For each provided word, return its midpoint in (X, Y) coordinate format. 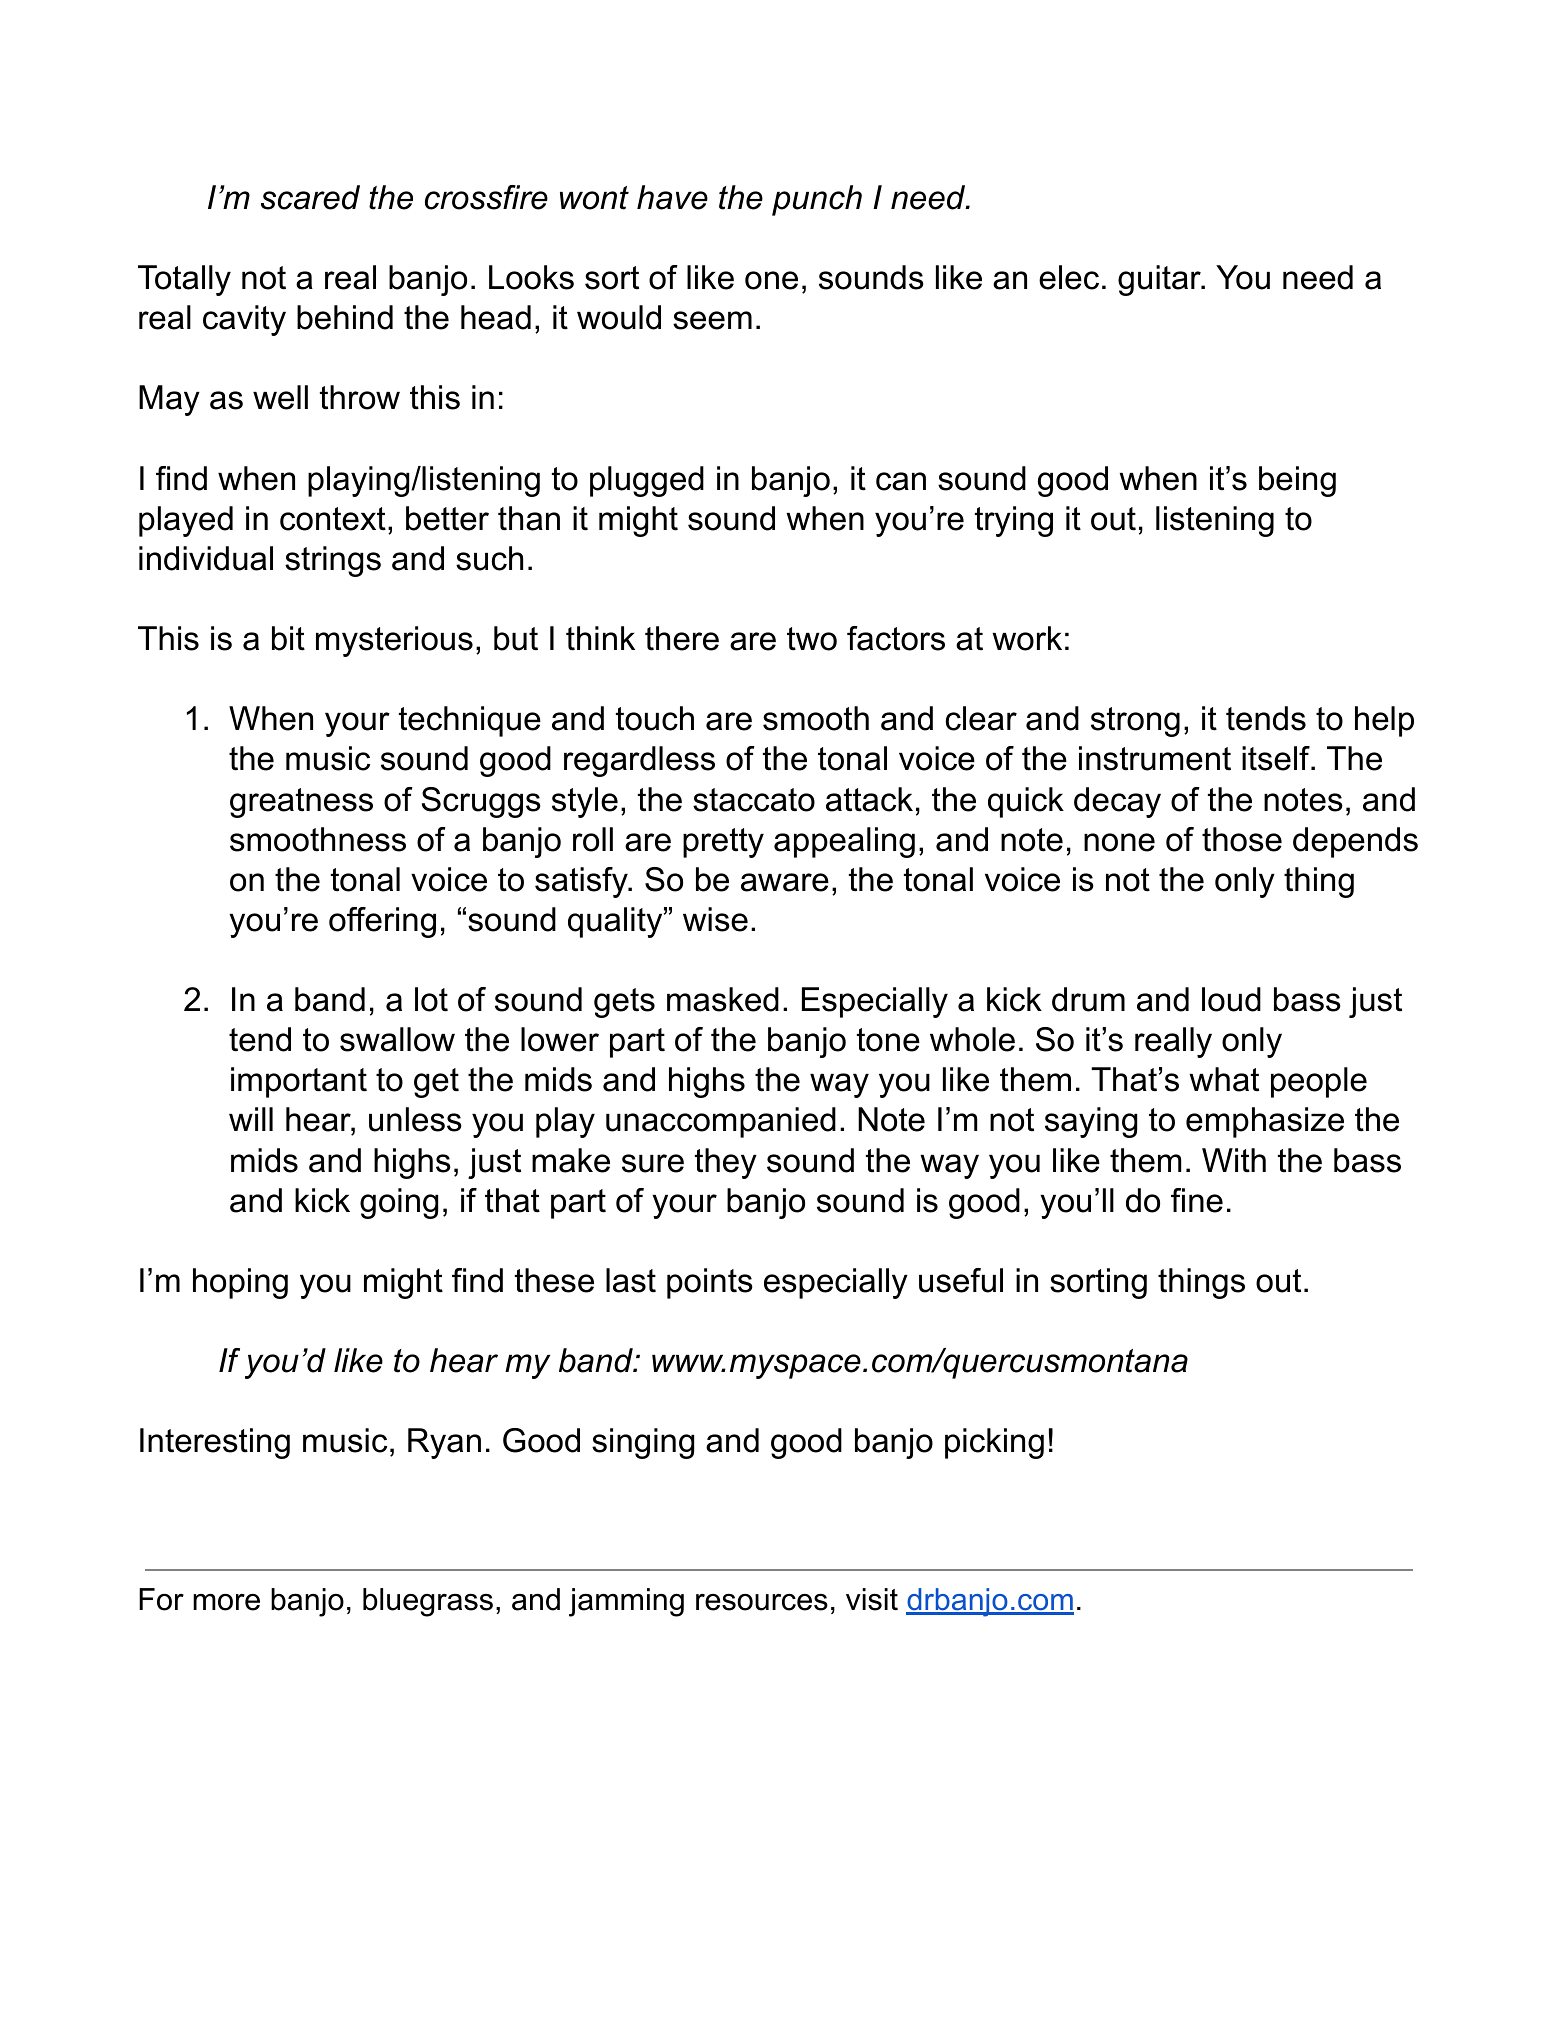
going (399, 1203)
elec (1069, 277)
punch (817, 200)
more (226, 1602)
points (710, 1283)
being (1297, 481)
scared (310, 197)
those (1242, 839)
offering (382, 922)
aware (785, 882)
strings (333, 561)
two (812, 639)
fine (1197, 1200)
